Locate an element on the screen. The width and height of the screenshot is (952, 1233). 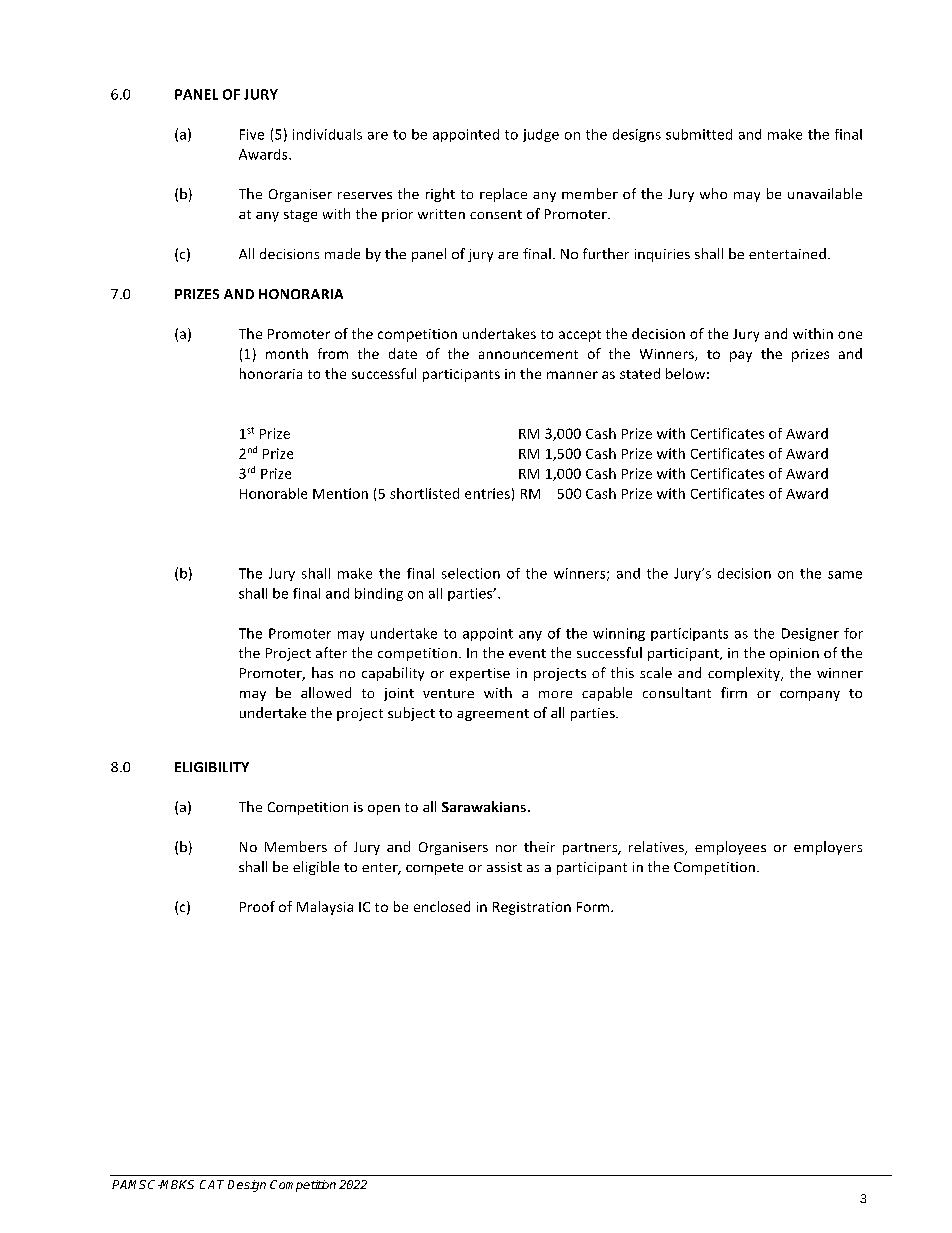
eligible is located at coordinates (316, 868).
